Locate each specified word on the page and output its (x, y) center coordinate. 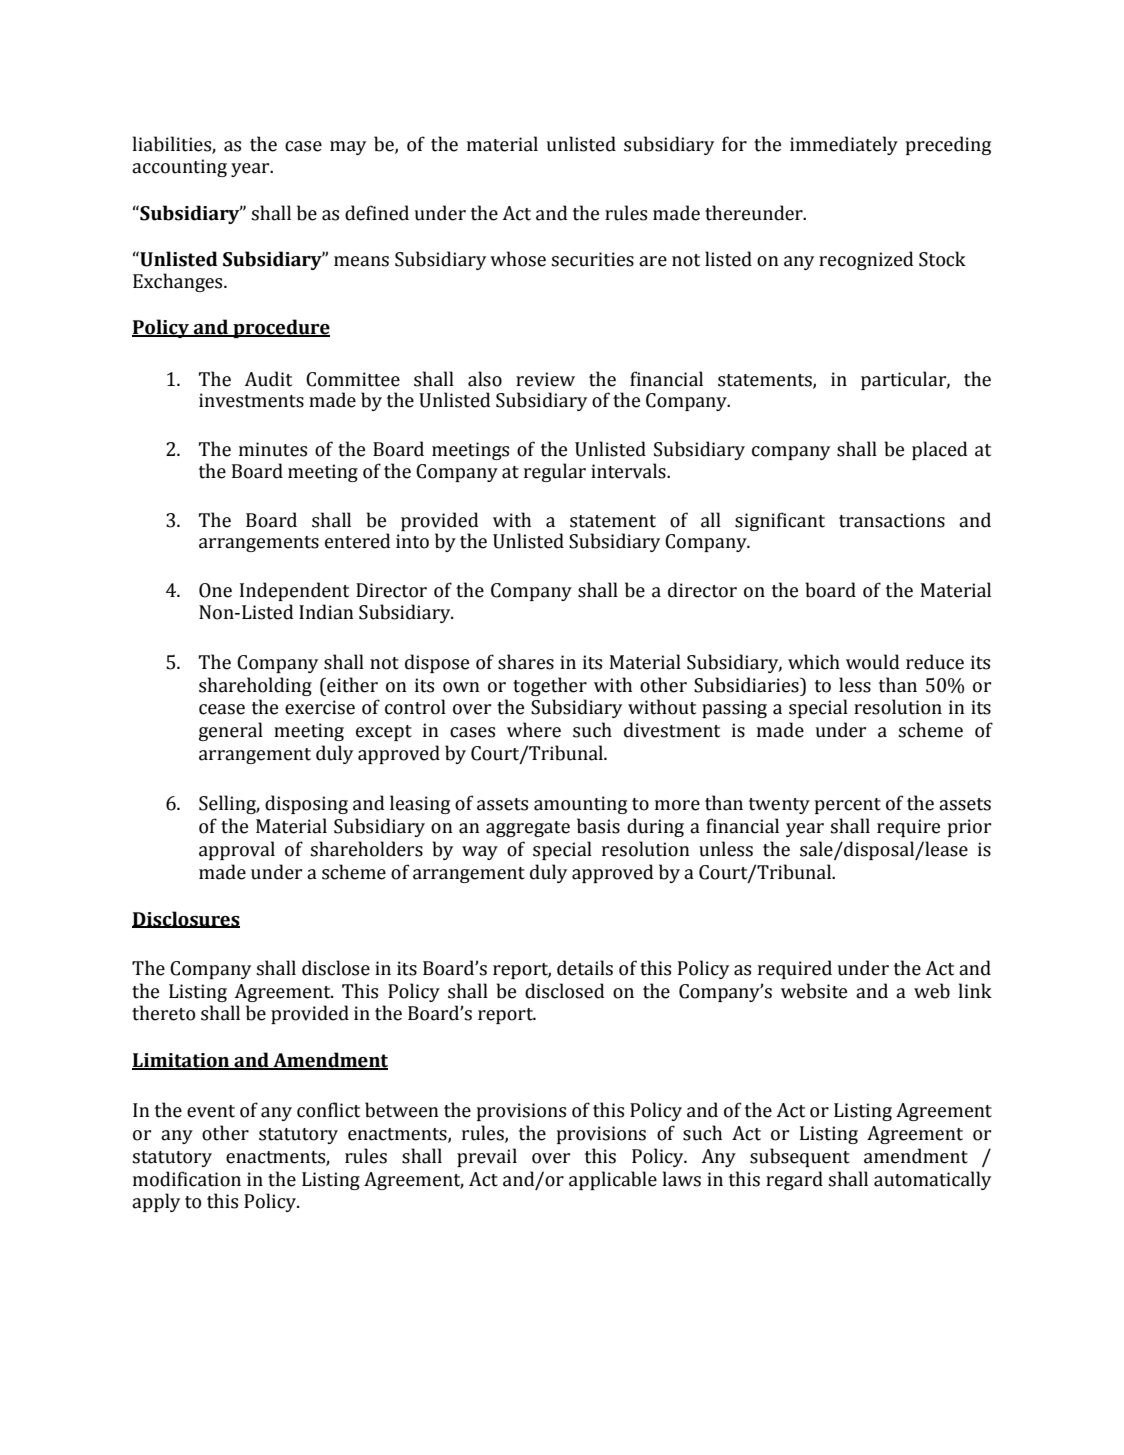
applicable (613, 1180)
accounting (179, 168)
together (550, 686)
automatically (932, 1180)
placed (939, 450)
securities (593, 259)
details (585, 968)
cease (222, 709)
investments (251, 400)
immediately (844, 145)
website (814, 991)
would (872, 662)
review (545, 379)
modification (187, 1179)
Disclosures (186, 919)
